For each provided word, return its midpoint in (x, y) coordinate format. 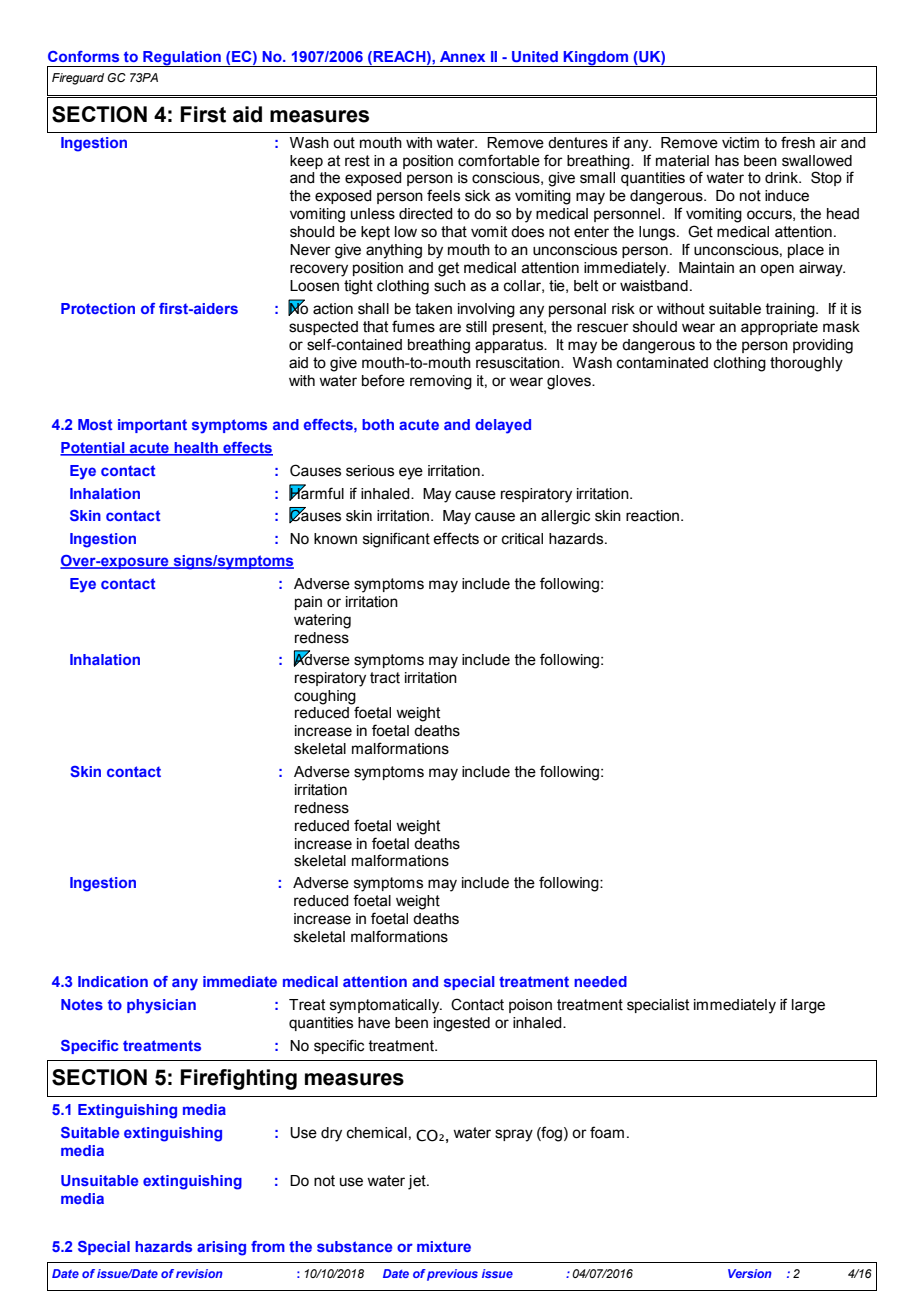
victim (740, 143)
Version (750, 1273)
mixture (444, 1246)
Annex (462, 56)
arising (221, 1248)
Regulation (182, 59)
